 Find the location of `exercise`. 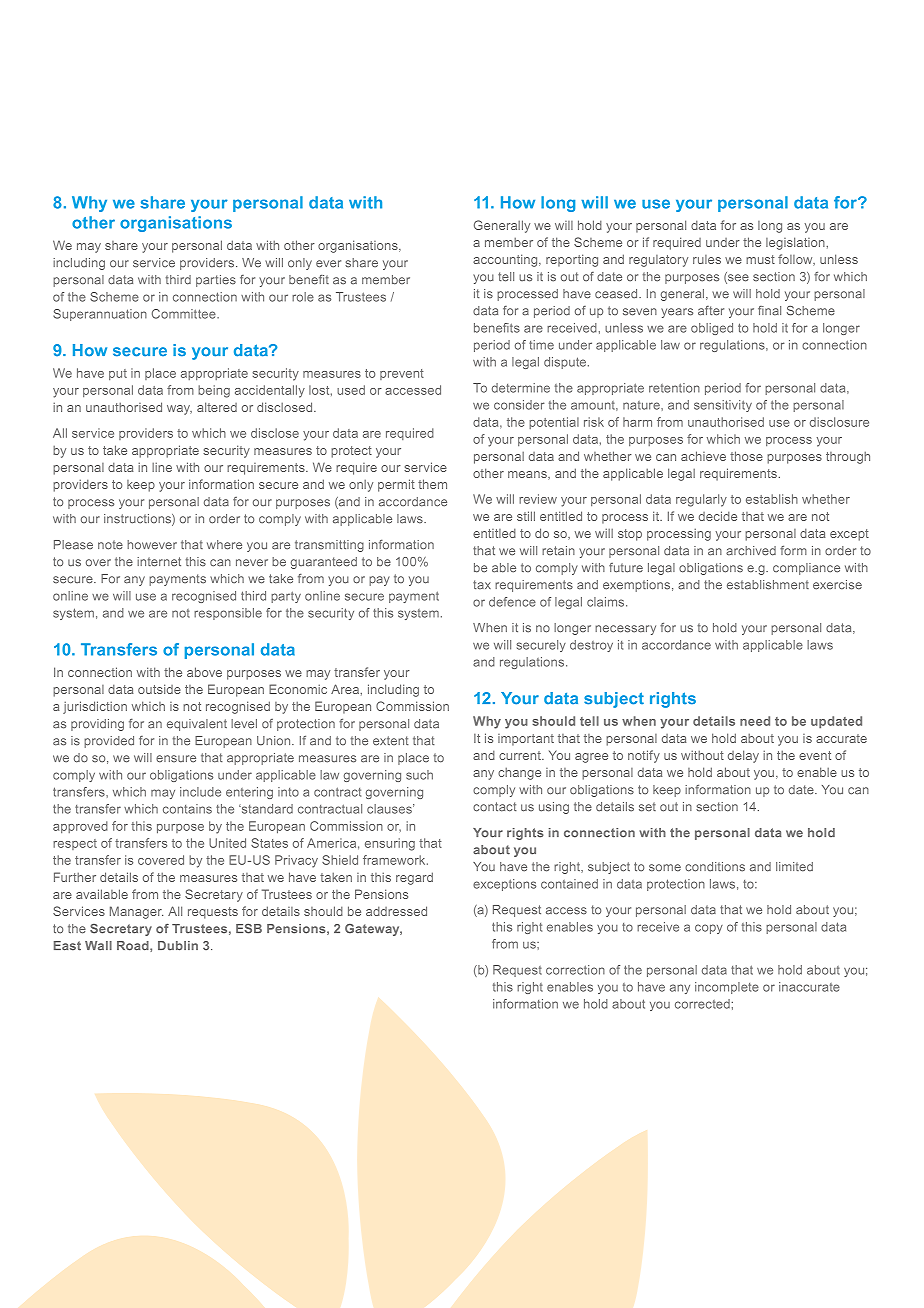

exercise is located at coordinates (837, 585).
